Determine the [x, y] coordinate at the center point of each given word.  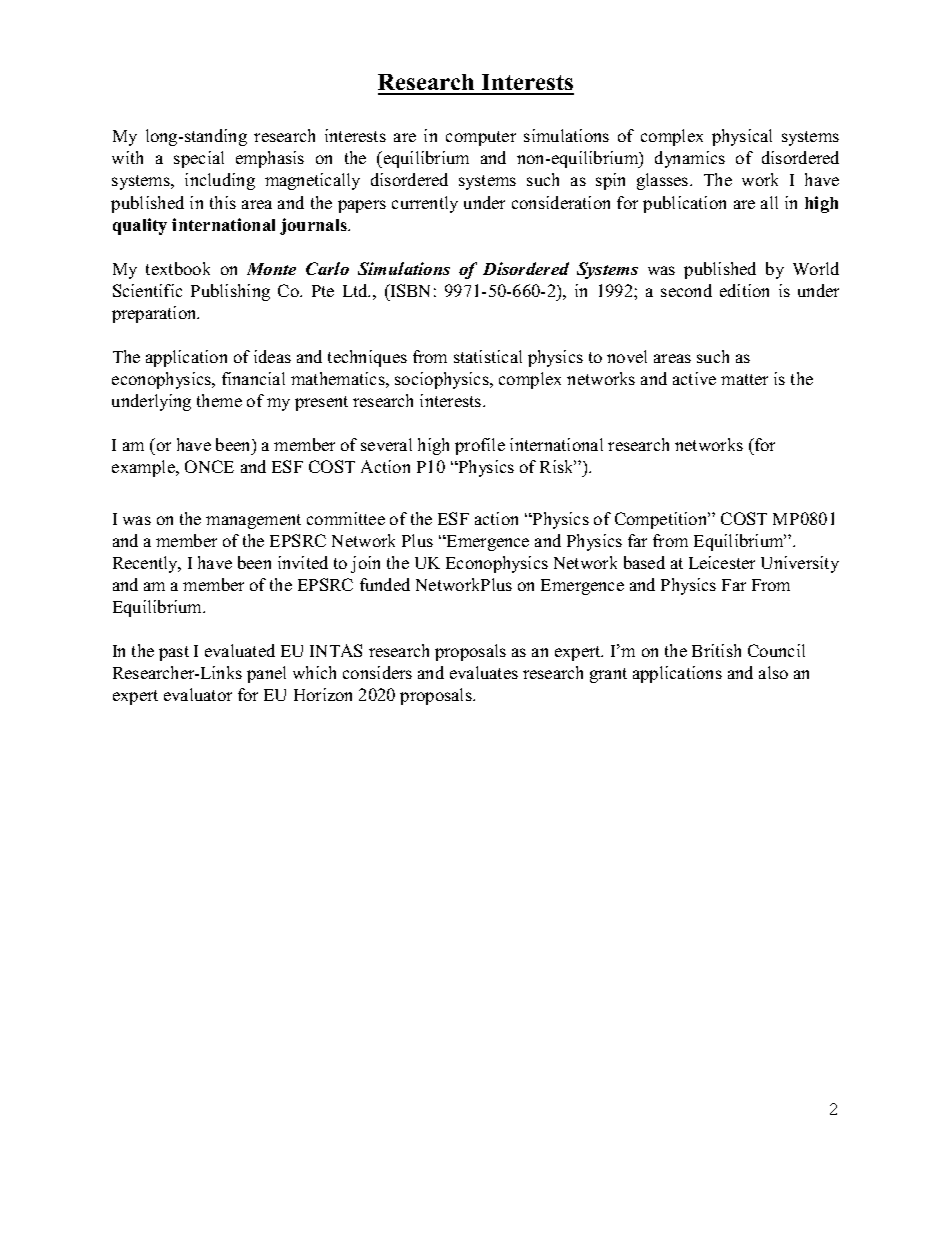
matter [744, 379]
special [199, 159]
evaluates [484, 672]
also [773, 672]
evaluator [198, 694]
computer [481, 138]
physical [742, 137]
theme [219, 400]
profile [480, 446]
